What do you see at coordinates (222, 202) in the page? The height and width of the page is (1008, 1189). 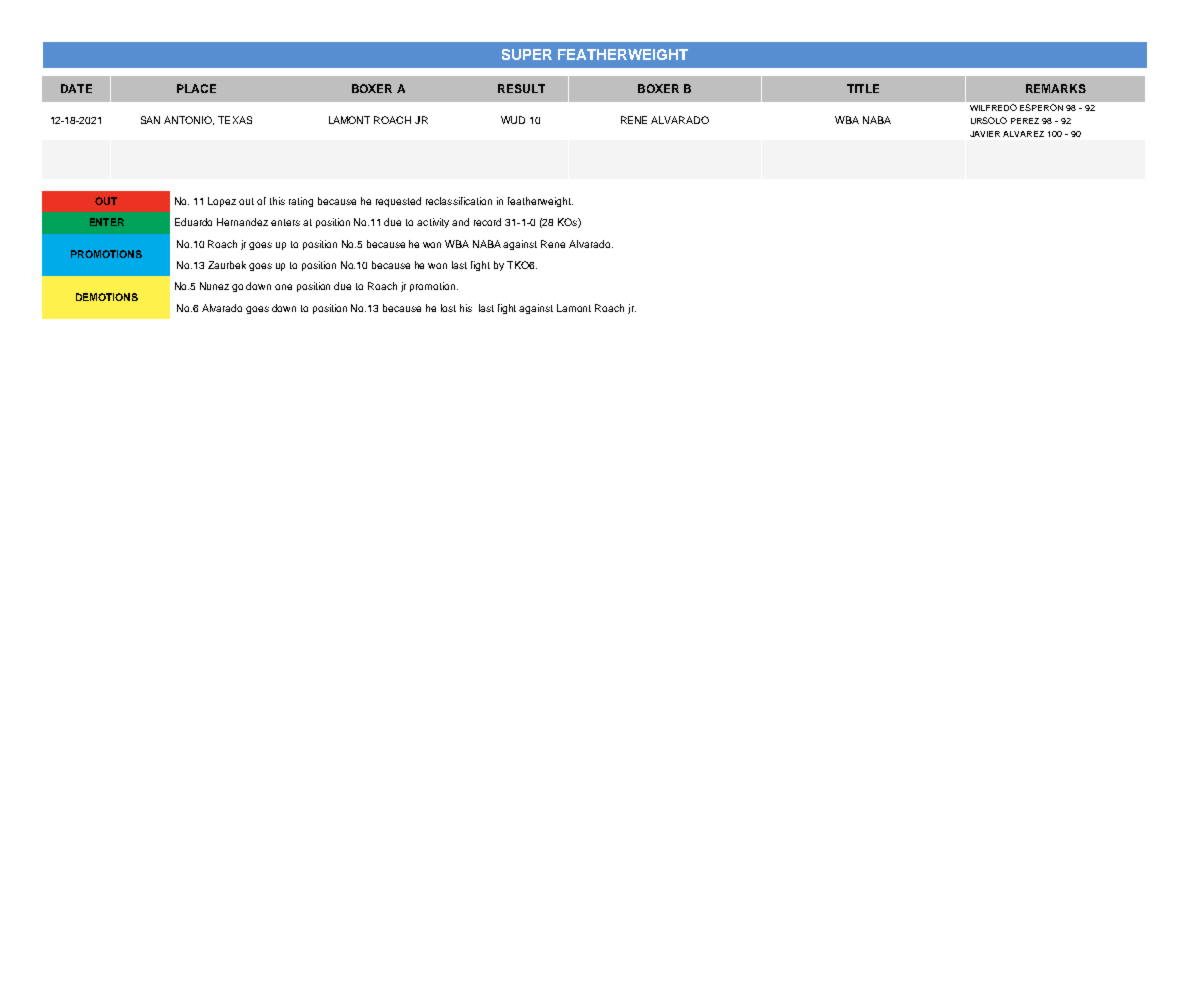 I see `Lopez` at bounding box center [222, 202].
